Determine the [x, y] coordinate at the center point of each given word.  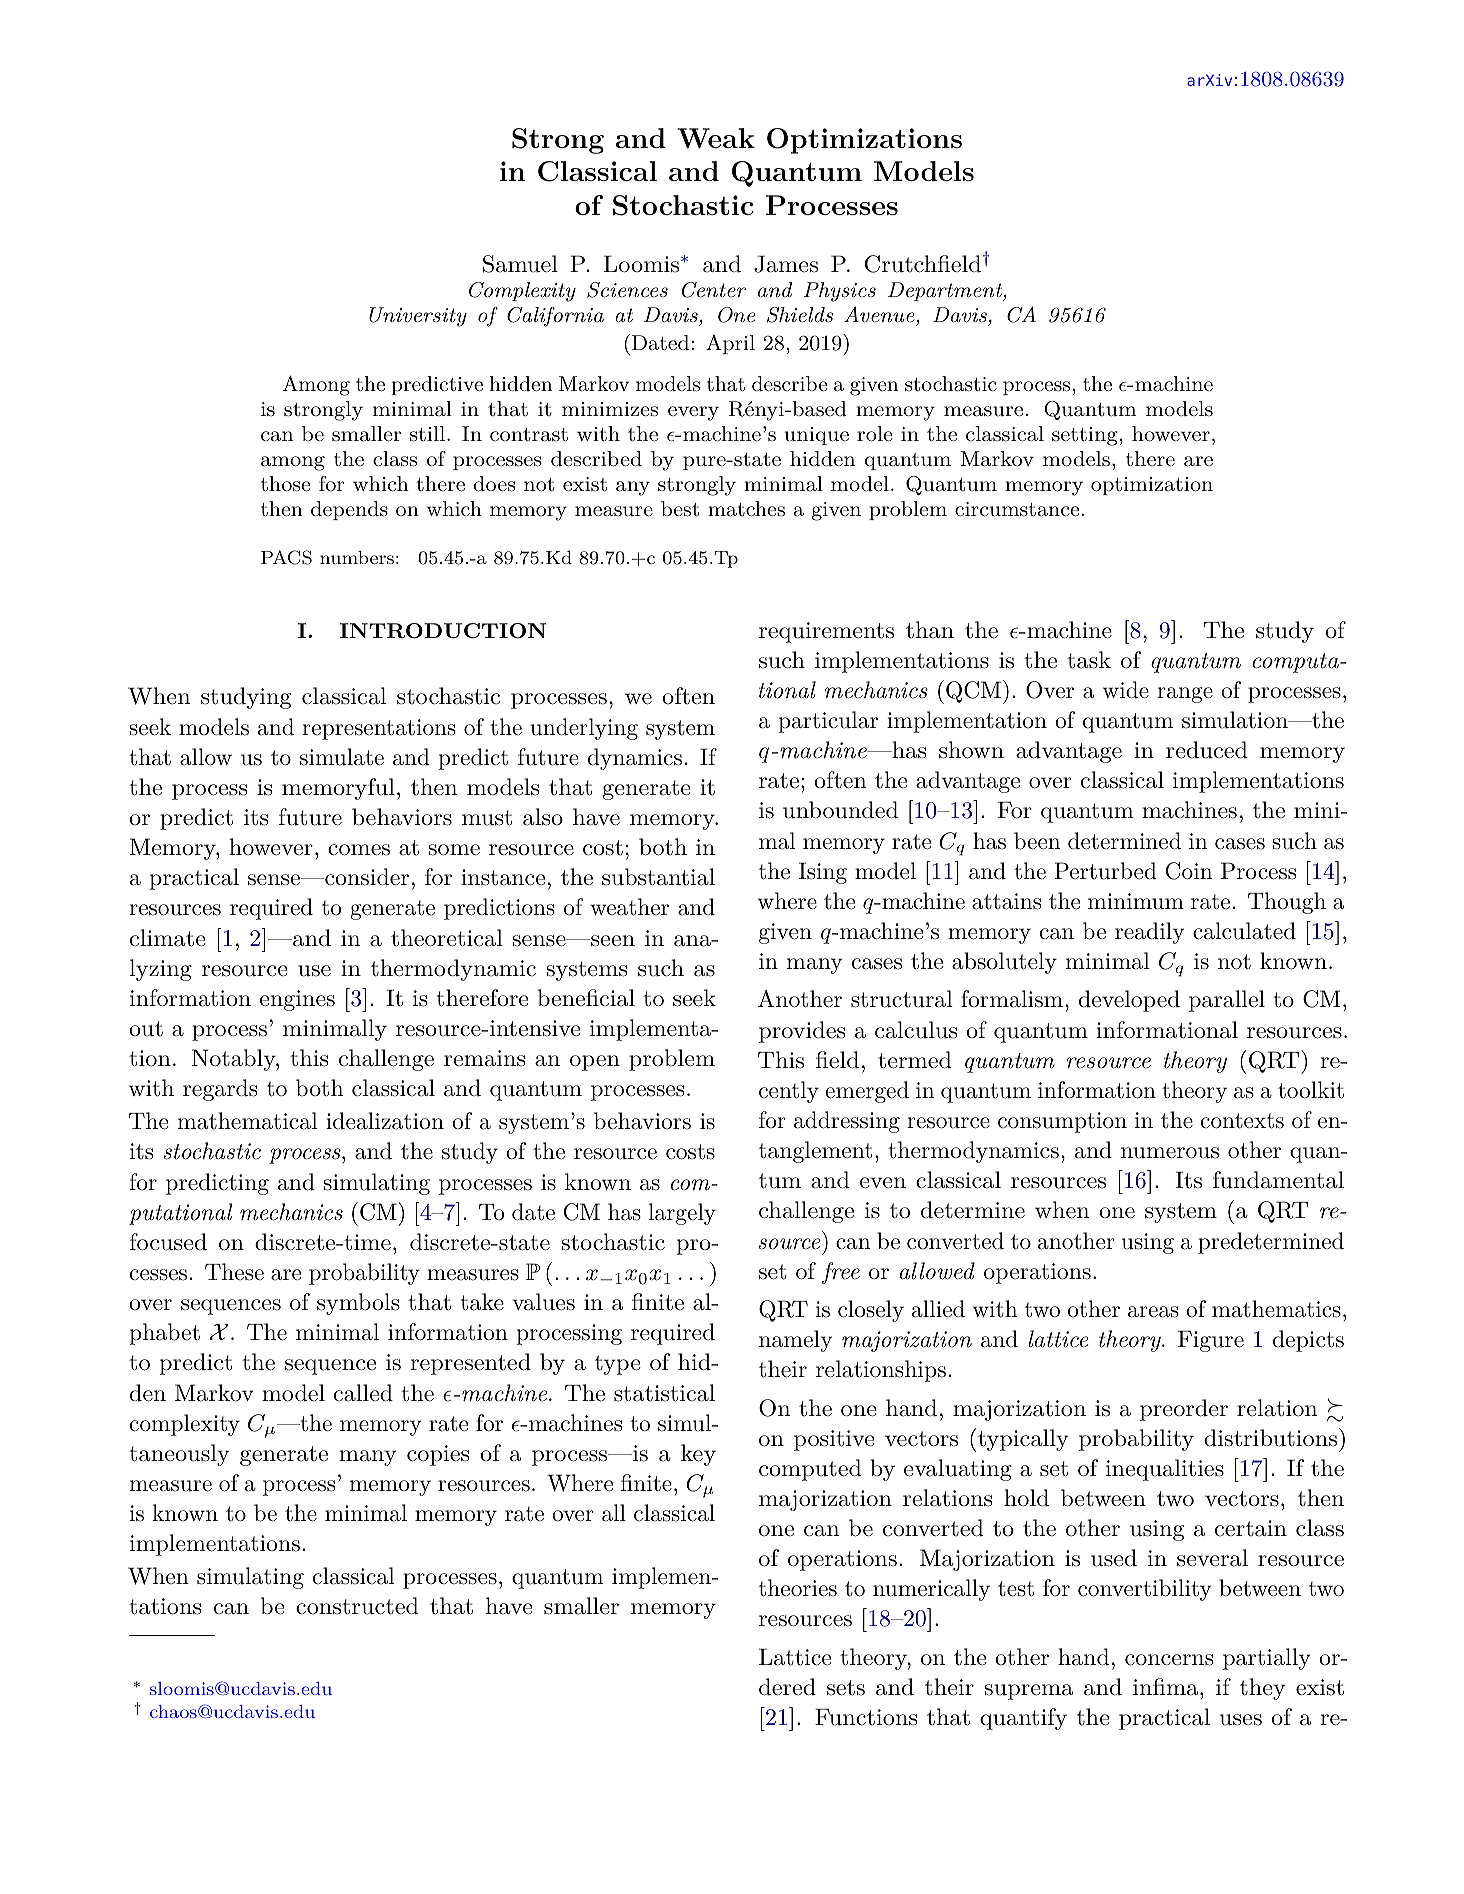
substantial [658, 877]
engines [297, 1000]
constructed [357, 1606]
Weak [716, 138]
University [418, 317]
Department [946, 291]
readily [1149, 933]
